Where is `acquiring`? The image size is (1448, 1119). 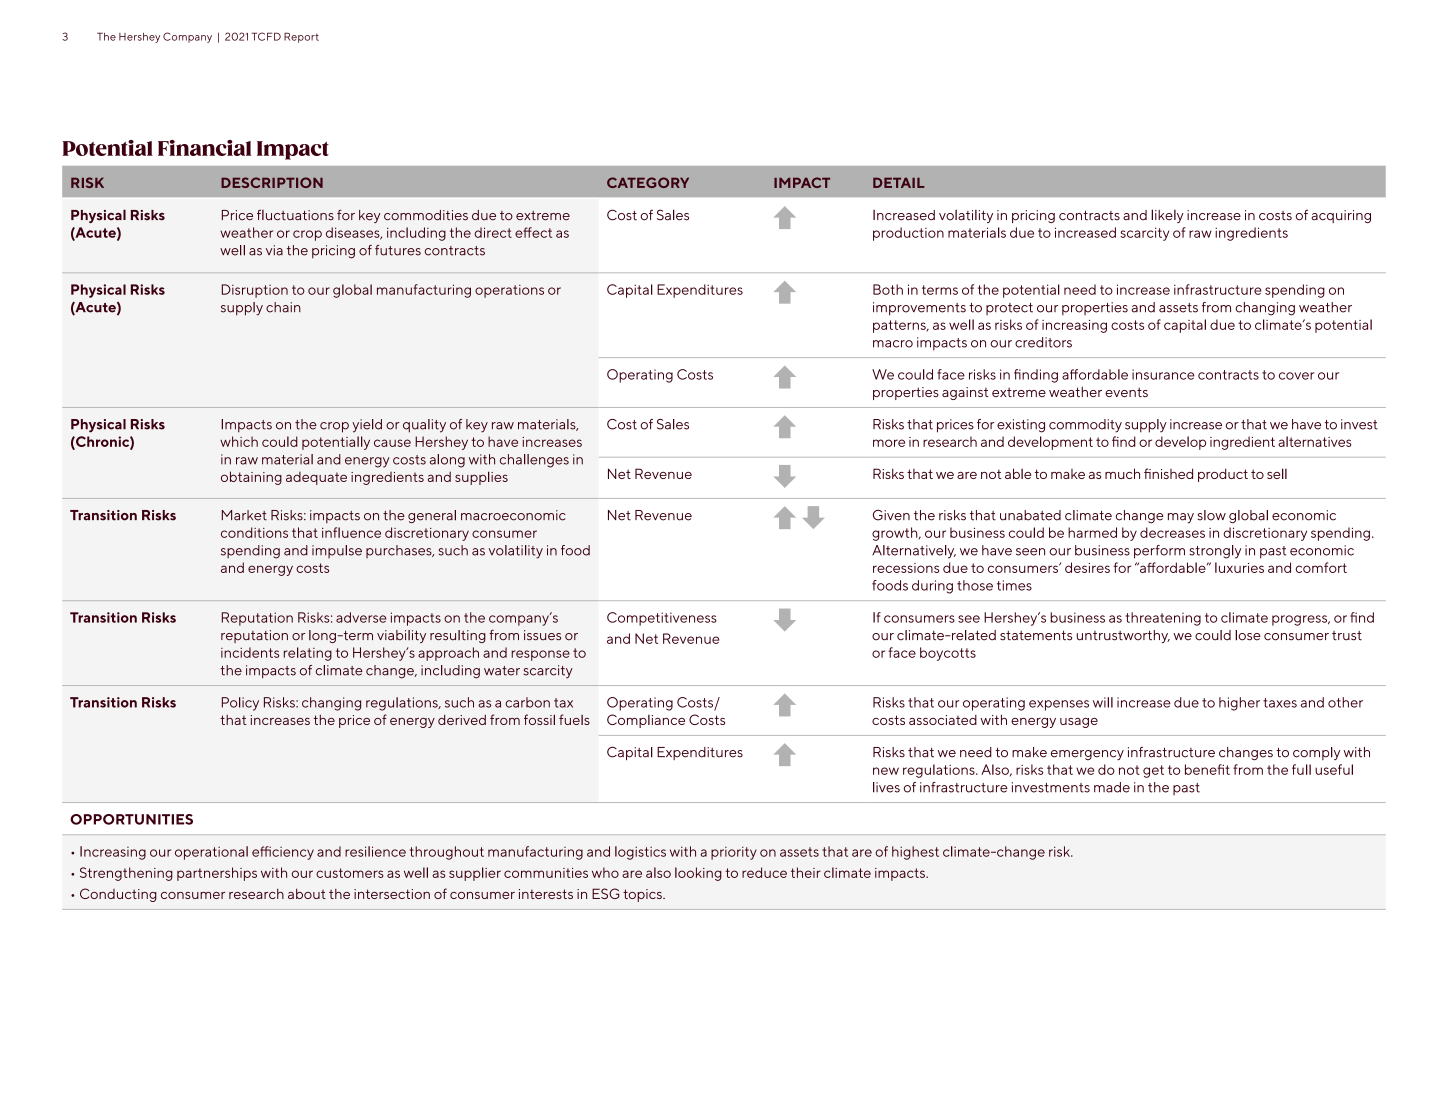 acquiring is located at coordinates (1341, 216).
